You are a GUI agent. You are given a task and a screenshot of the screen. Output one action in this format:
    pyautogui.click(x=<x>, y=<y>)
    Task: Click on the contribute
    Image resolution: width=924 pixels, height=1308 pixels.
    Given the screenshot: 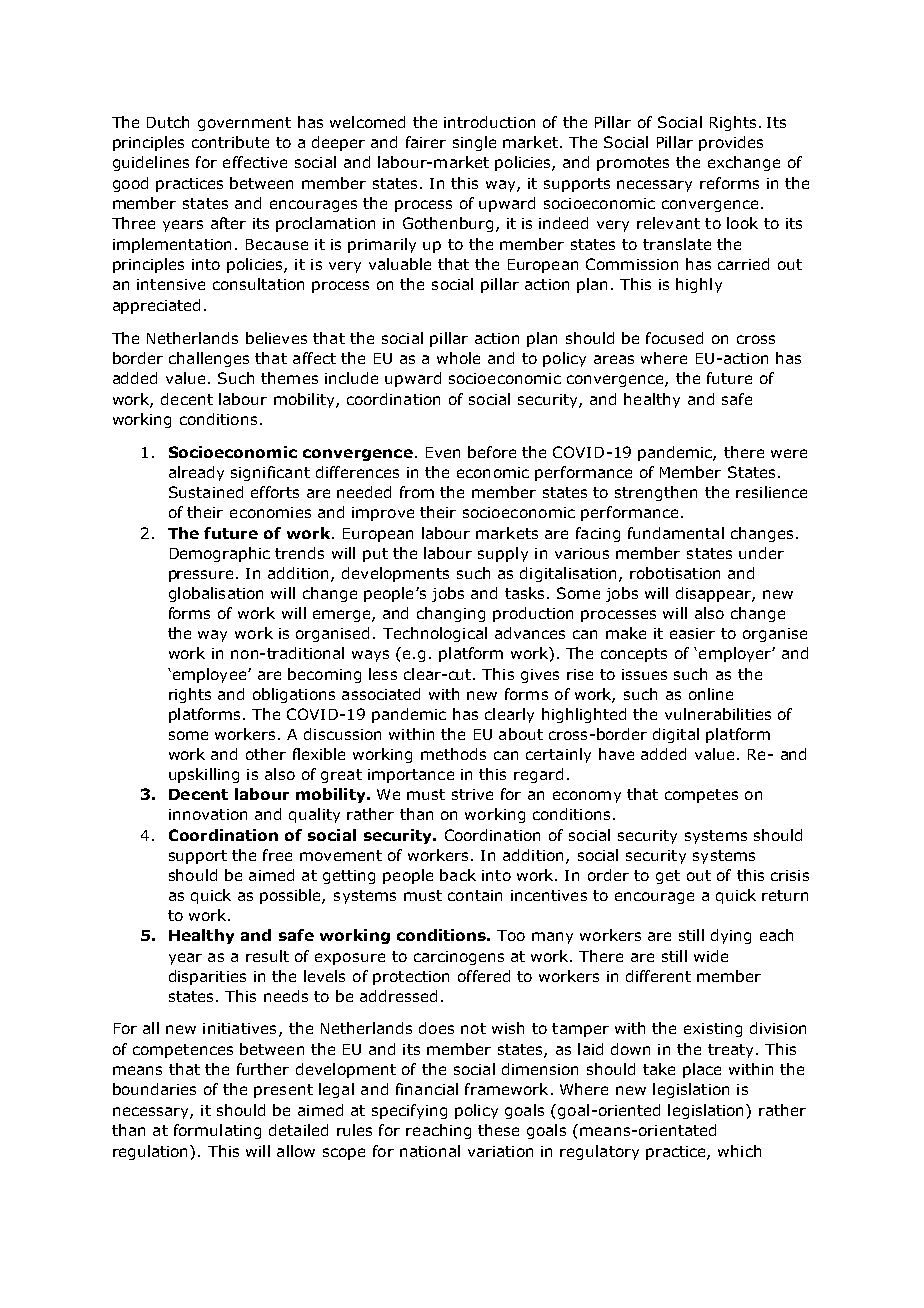 What is the action you would take?
    pyautogui.click(x=230, y=142)
